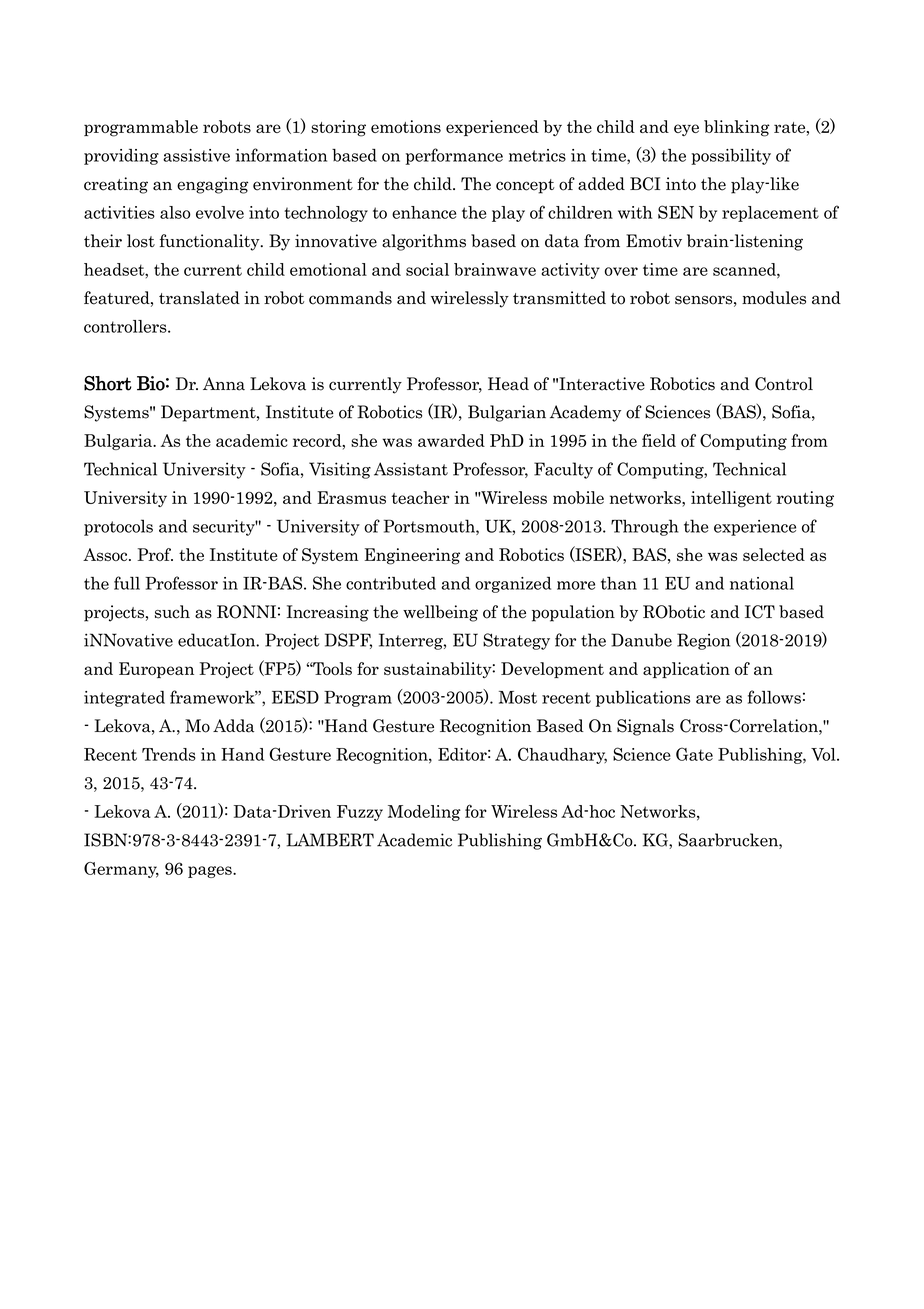 Image resolution: width=924 pixels, height=1309 pixels. I want to click on European, so click(156, 670).
